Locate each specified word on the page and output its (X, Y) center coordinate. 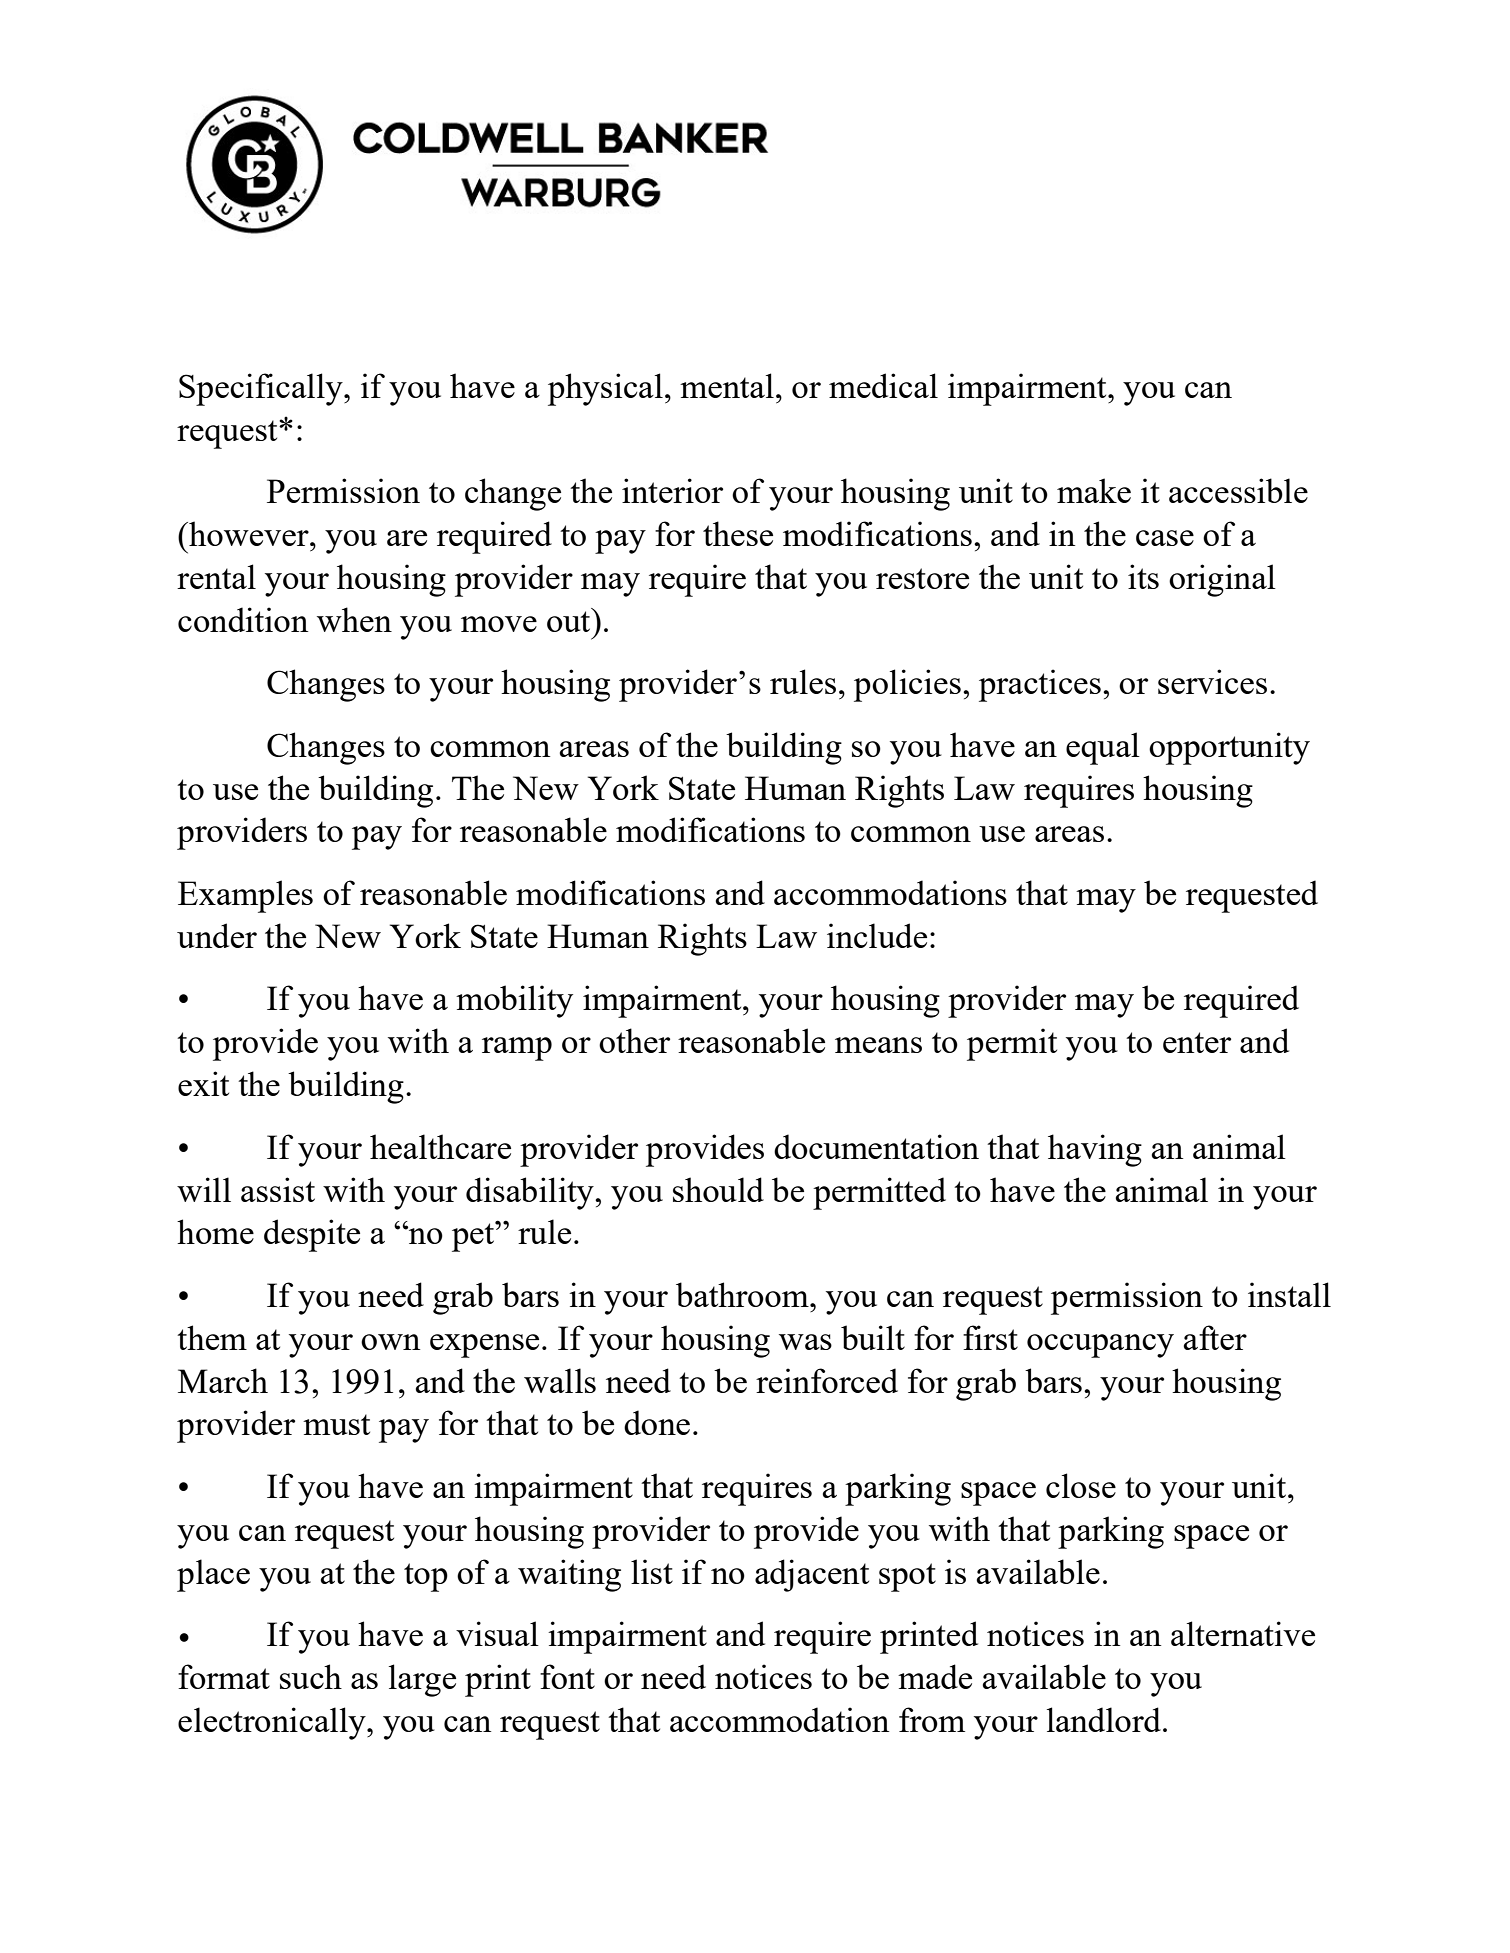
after (1215, 1337)
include (877, 935)
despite (312, 1235)
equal (1103, 748)
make (1094, 490)
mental (727, 385)
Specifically (262, 389)
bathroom (743, 1294)
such (311, 1676)
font (567, 1676)
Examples (245, 896)
